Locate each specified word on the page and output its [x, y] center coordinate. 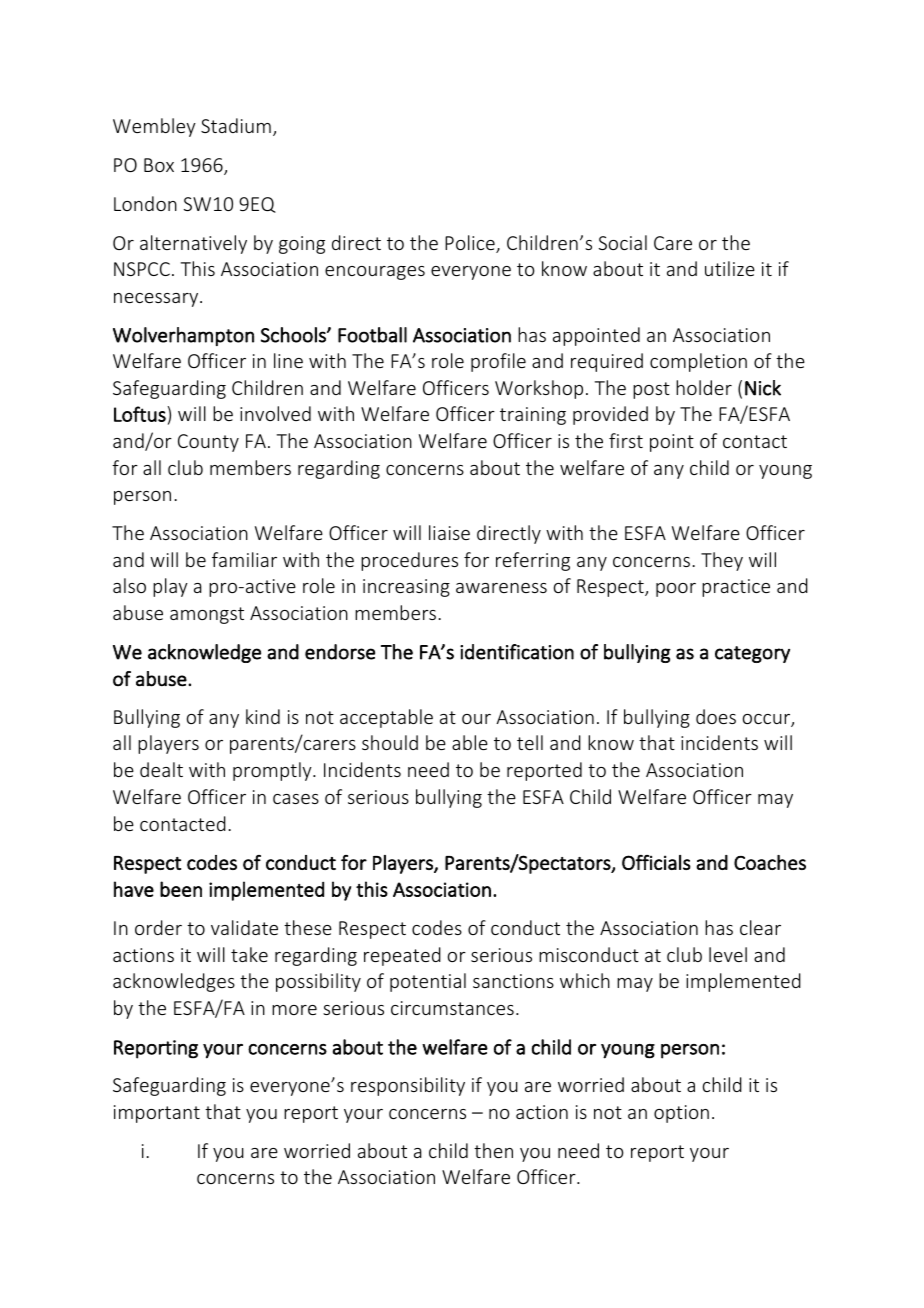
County [208, 443]
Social [623, 242]
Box [159, 165]
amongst [207, 615]
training [533, 416]
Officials [656, 862]
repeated [402, 956]
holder [704, 387]
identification [517, 652]
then [493, 1150]
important [157, 1114]
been [181, 889]
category [752, 654]
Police [471, 244]
